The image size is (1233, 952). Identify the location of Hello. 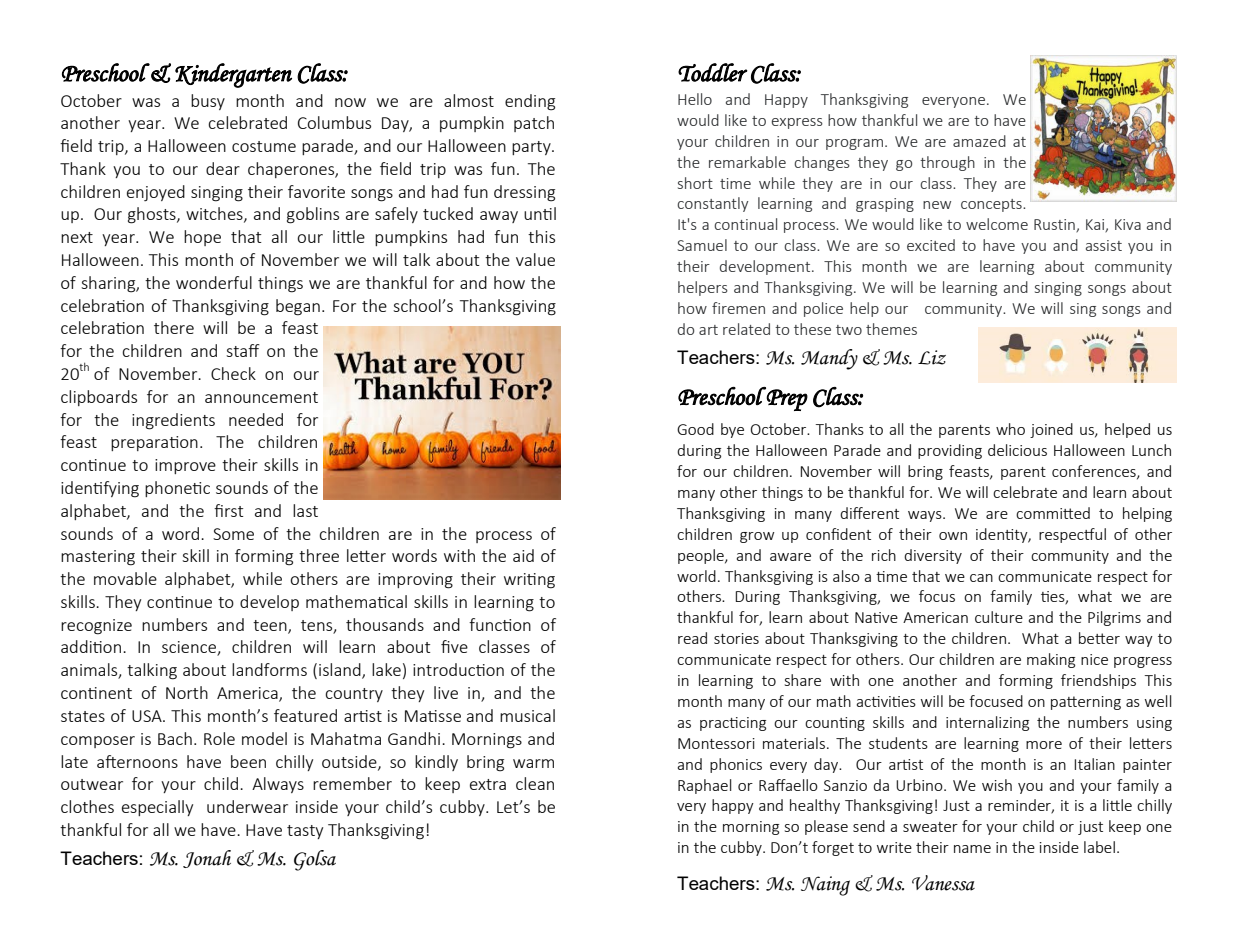
(695, 99).
